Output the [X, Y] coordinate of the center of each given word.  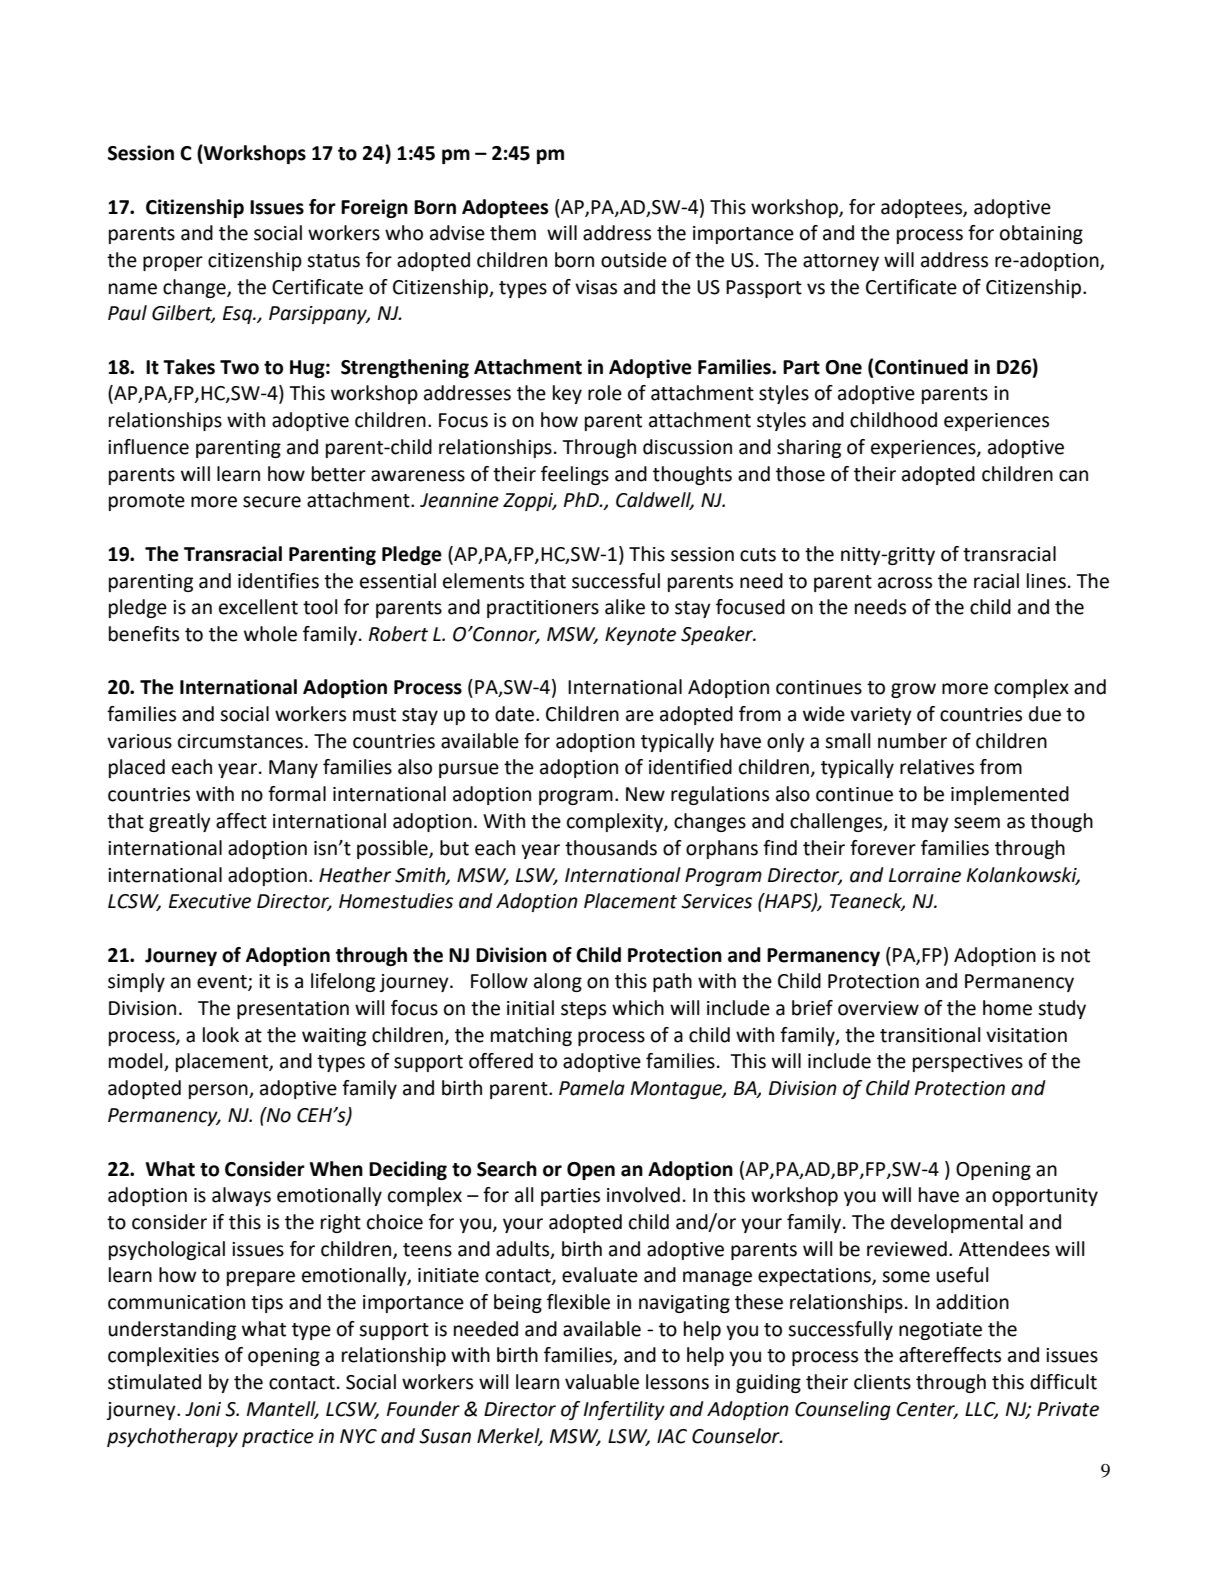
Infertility [624, 1410]
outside [634, 260]
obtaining [1041, 234]
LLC [981, 1410]
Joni [203, 1409]
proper [173, 263]
